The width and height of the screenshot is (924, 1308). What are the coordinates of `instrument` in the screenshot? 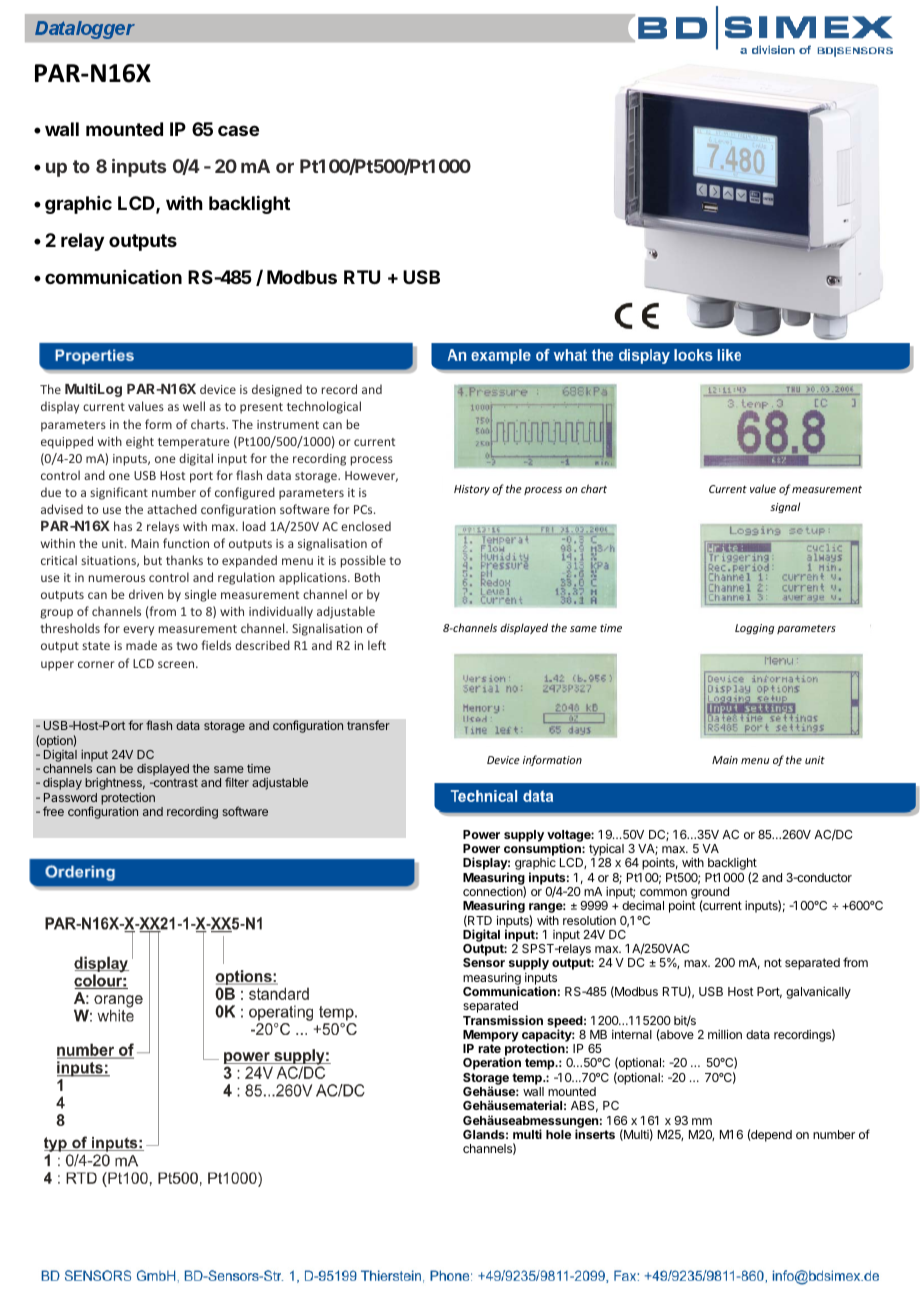 It's located at (288, 424).
